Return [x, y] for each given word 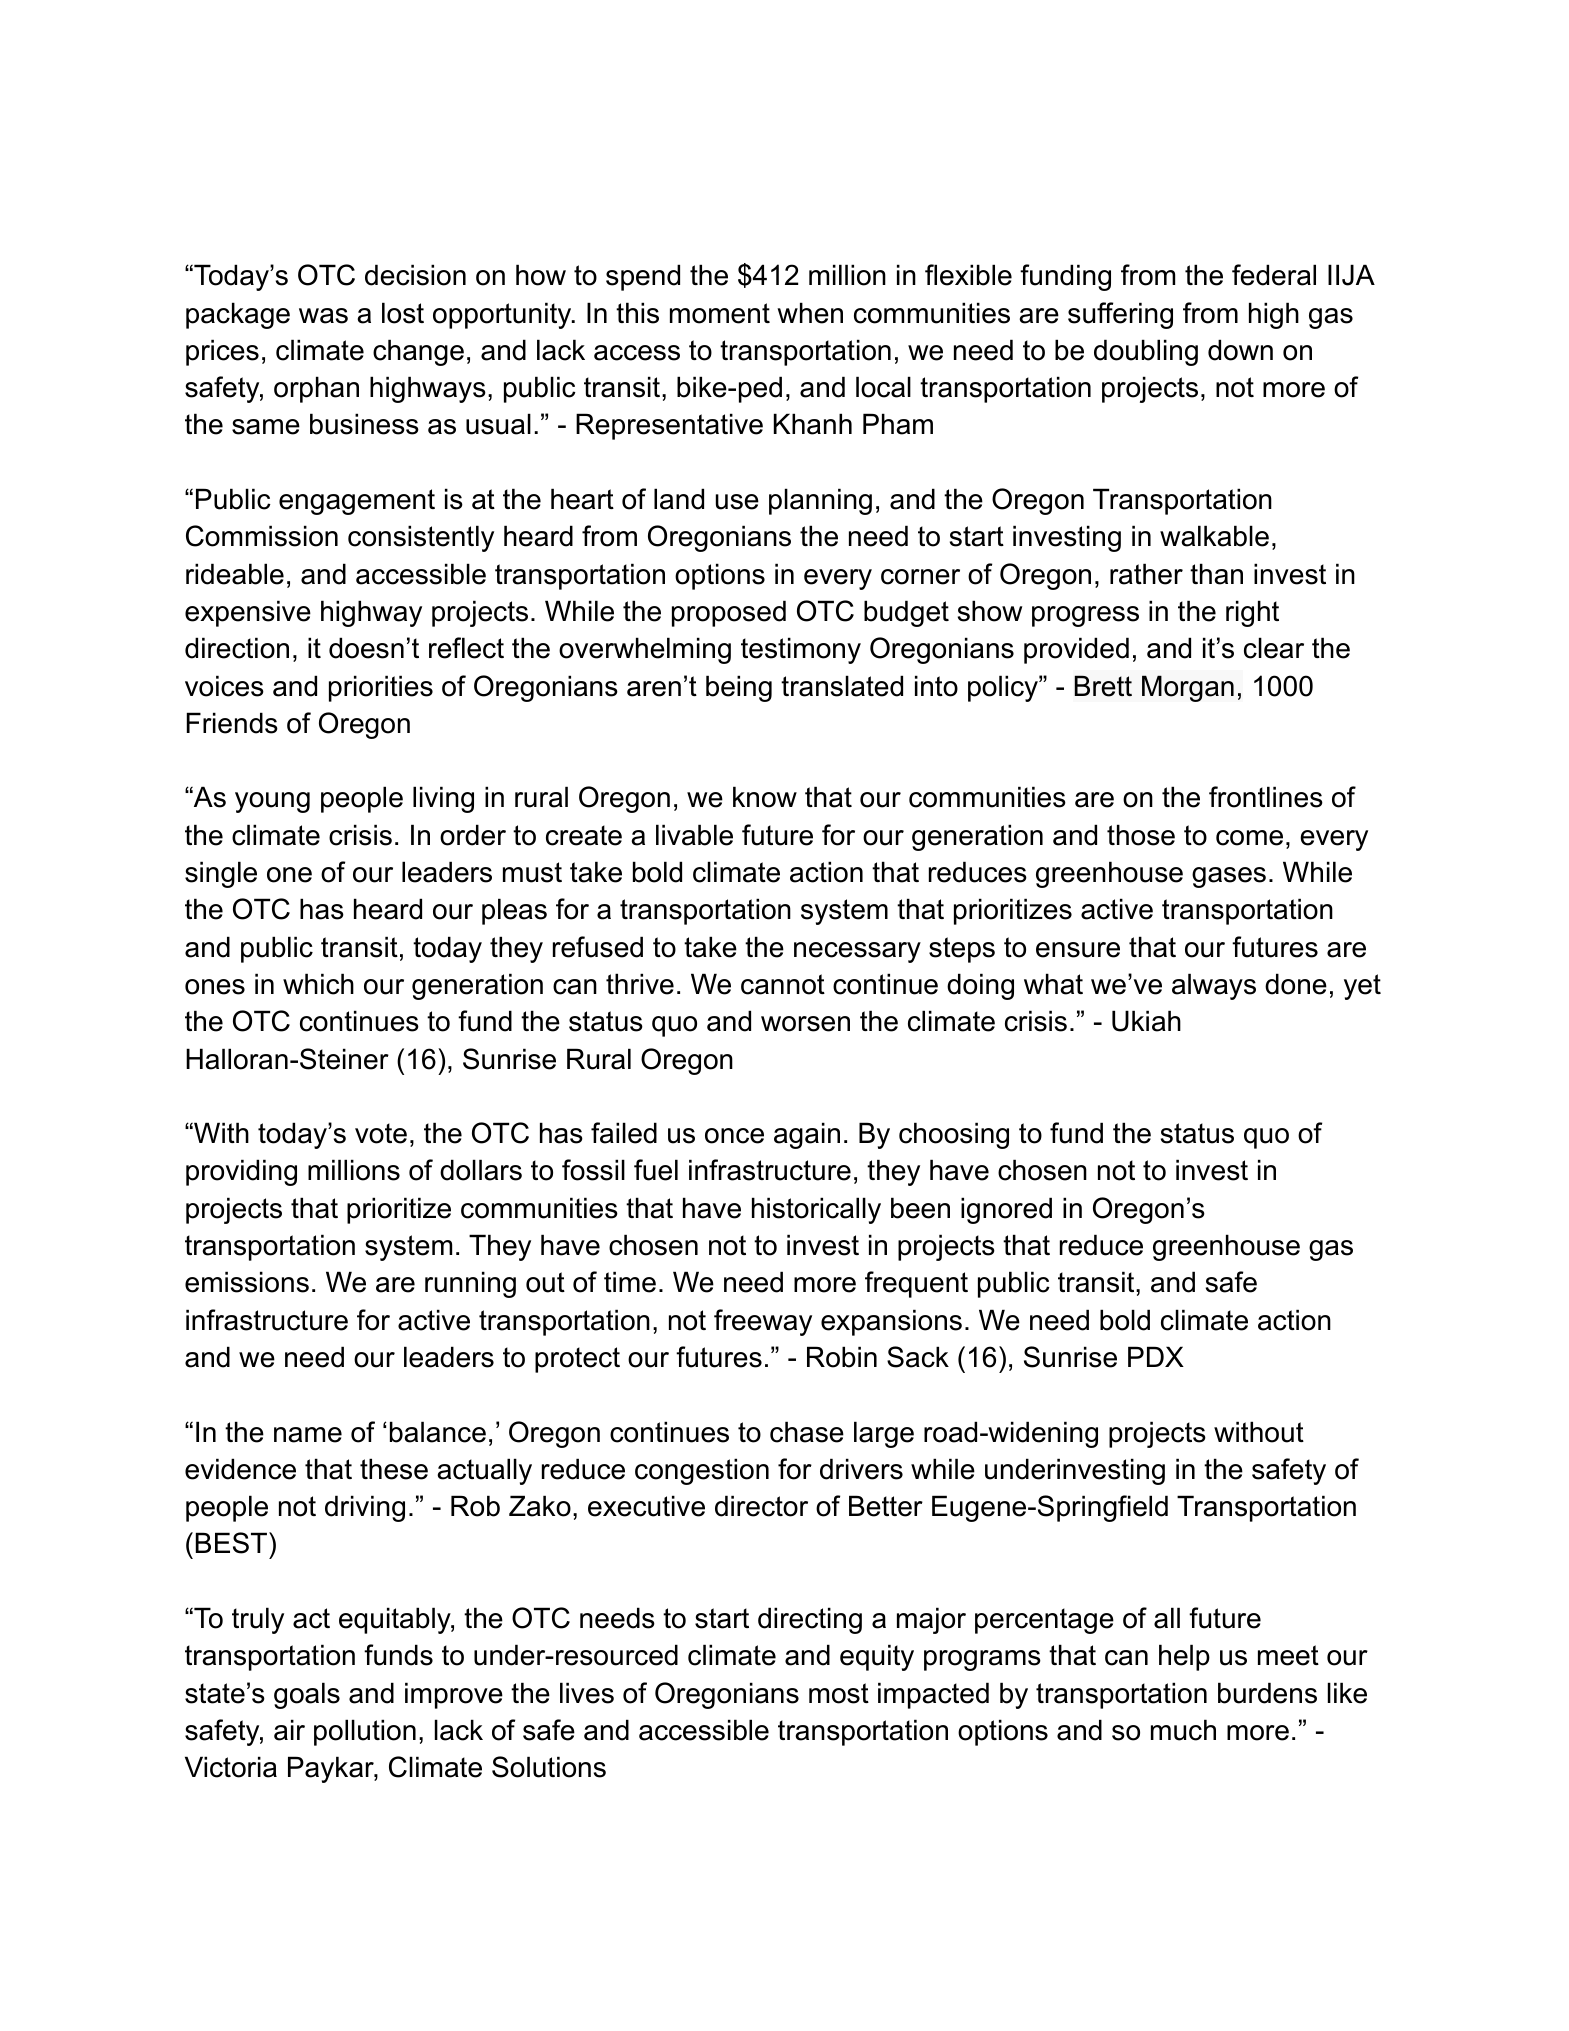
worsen [805, 1024]
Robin [842, 1357]
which [318, 984]
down [1240, 350]
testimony [801, 650]
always [1214, 986]
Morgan [1188, 688]
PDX [1156, 1356]
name [308, 1435]
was [323, 316]
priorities [381, 688]
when [810, 313]
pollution [365, 1732]
